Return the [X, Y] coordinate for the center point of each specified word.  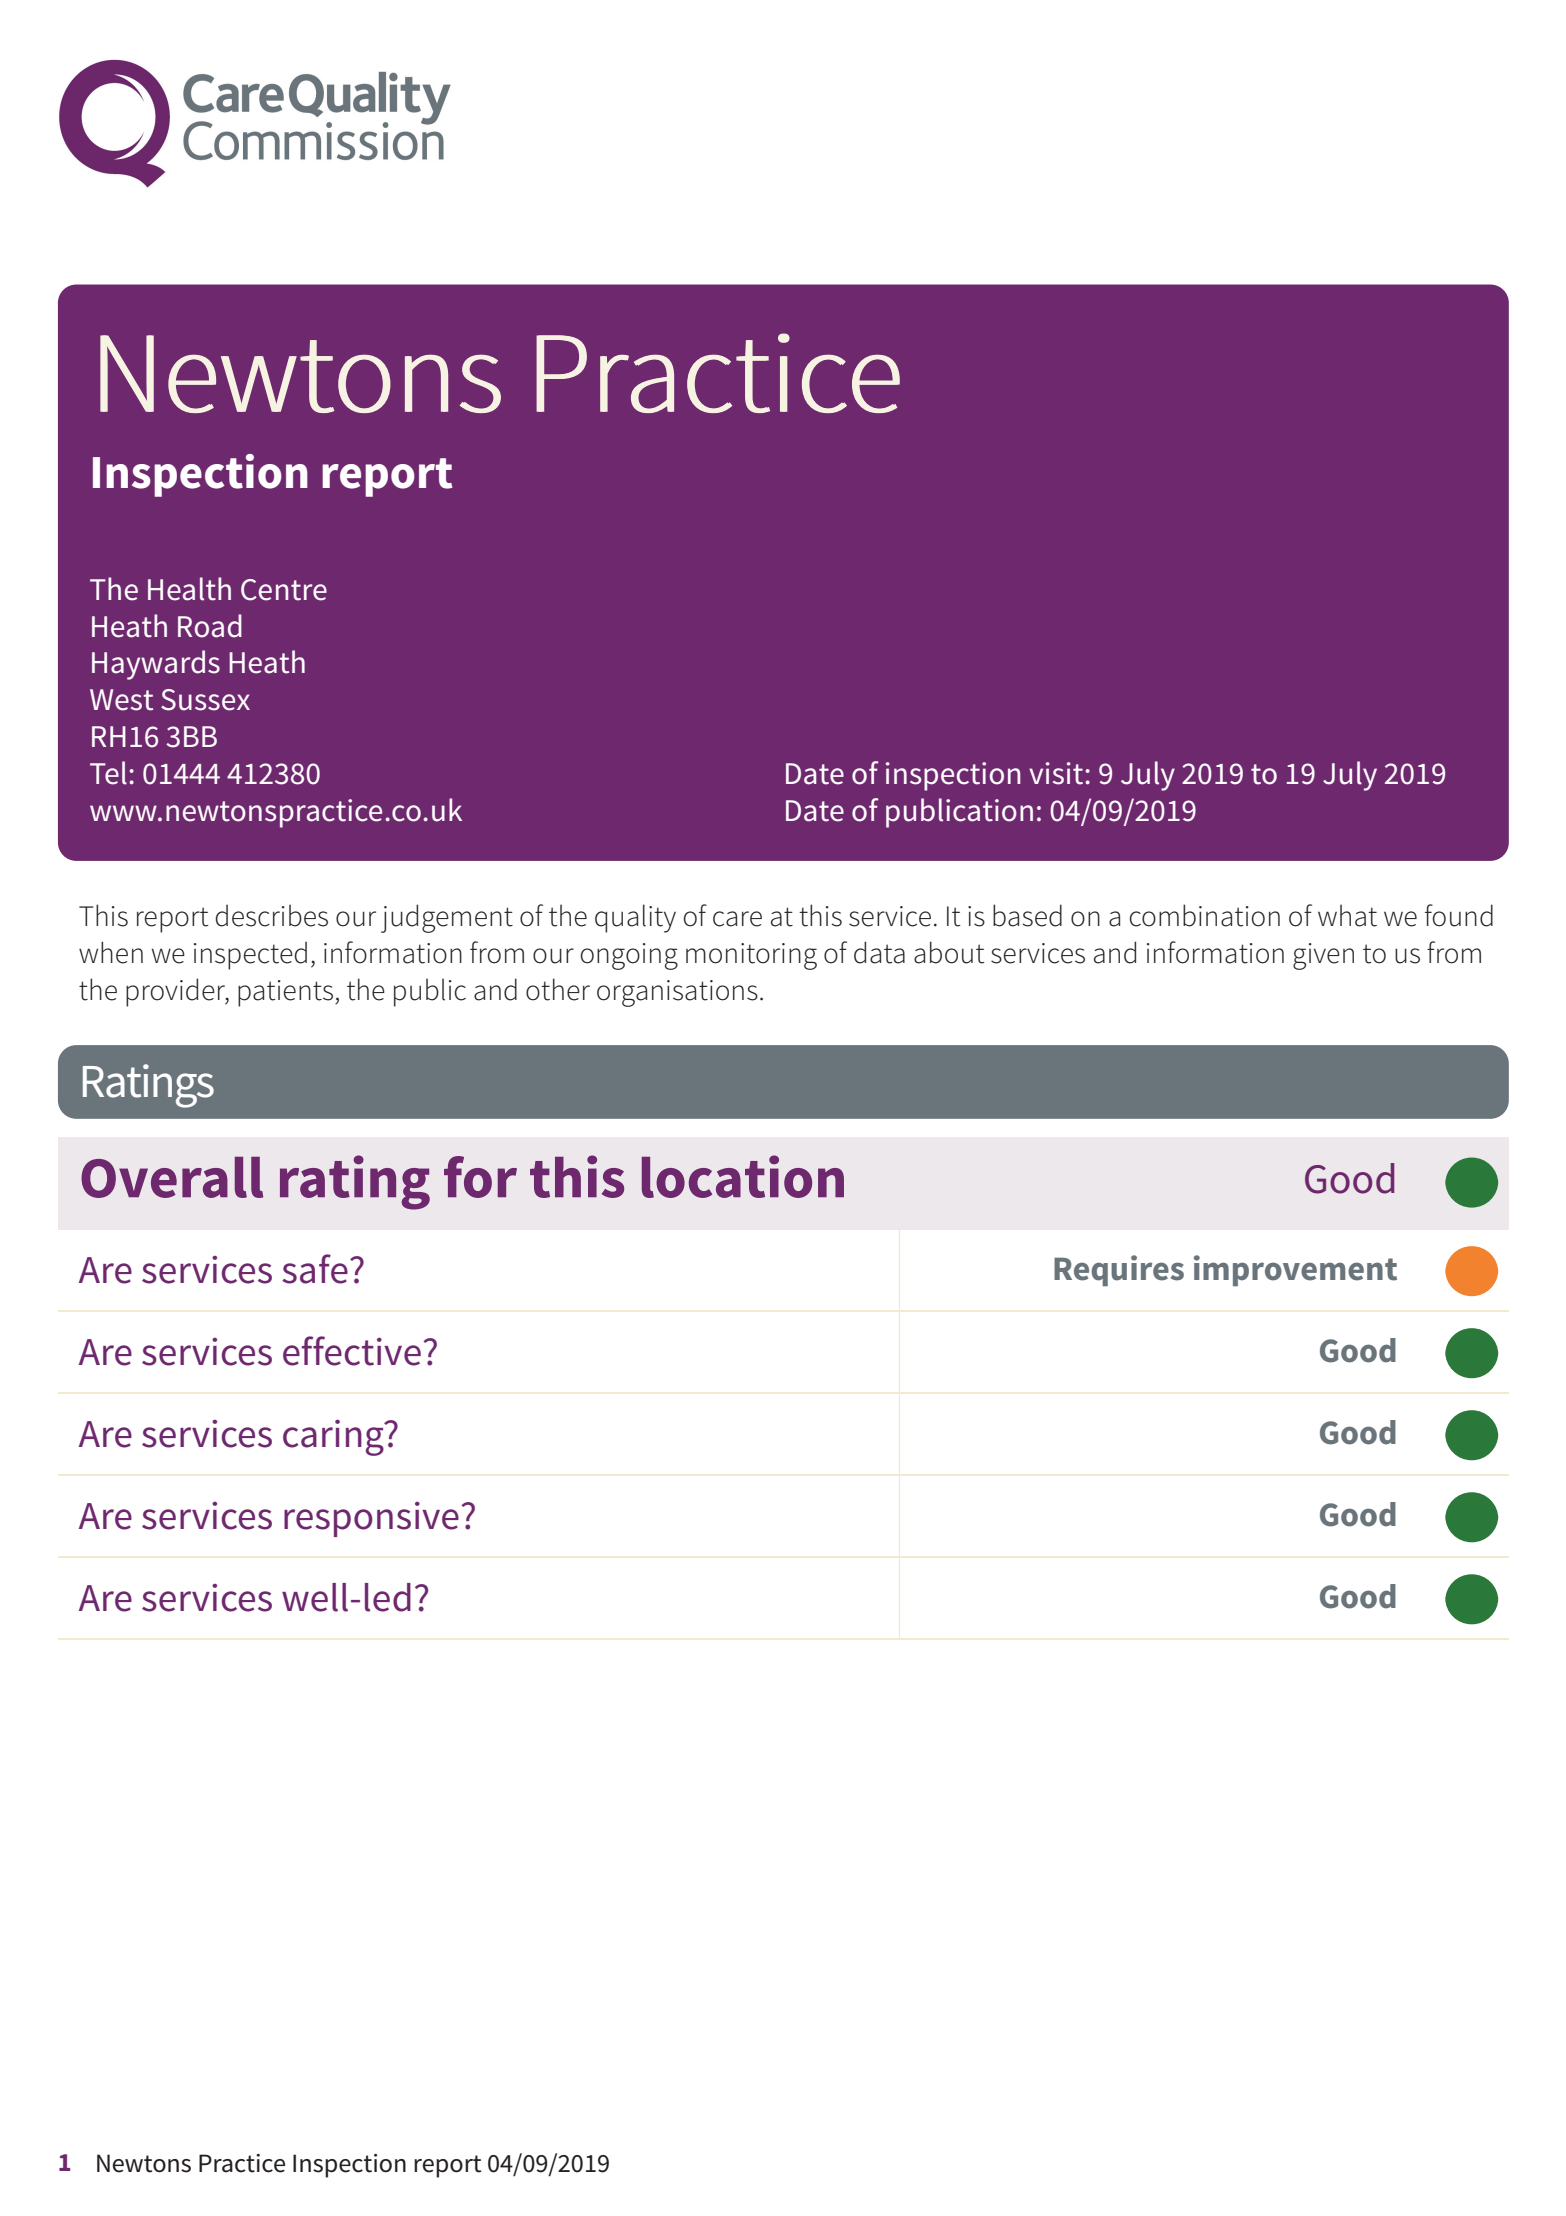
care [737, 919]
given [1323, 956]
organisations [677, 993]
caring [334, 1438]
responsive [371, 1519]
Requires [1119, 1270]
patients [285, 993]
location [743, 1176]
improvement [1295, 1270]
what [1347, 915]
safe [315, 1269]
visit [1056, 773]
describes [272, 915]
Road [210, 626]
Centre [284, 590]
